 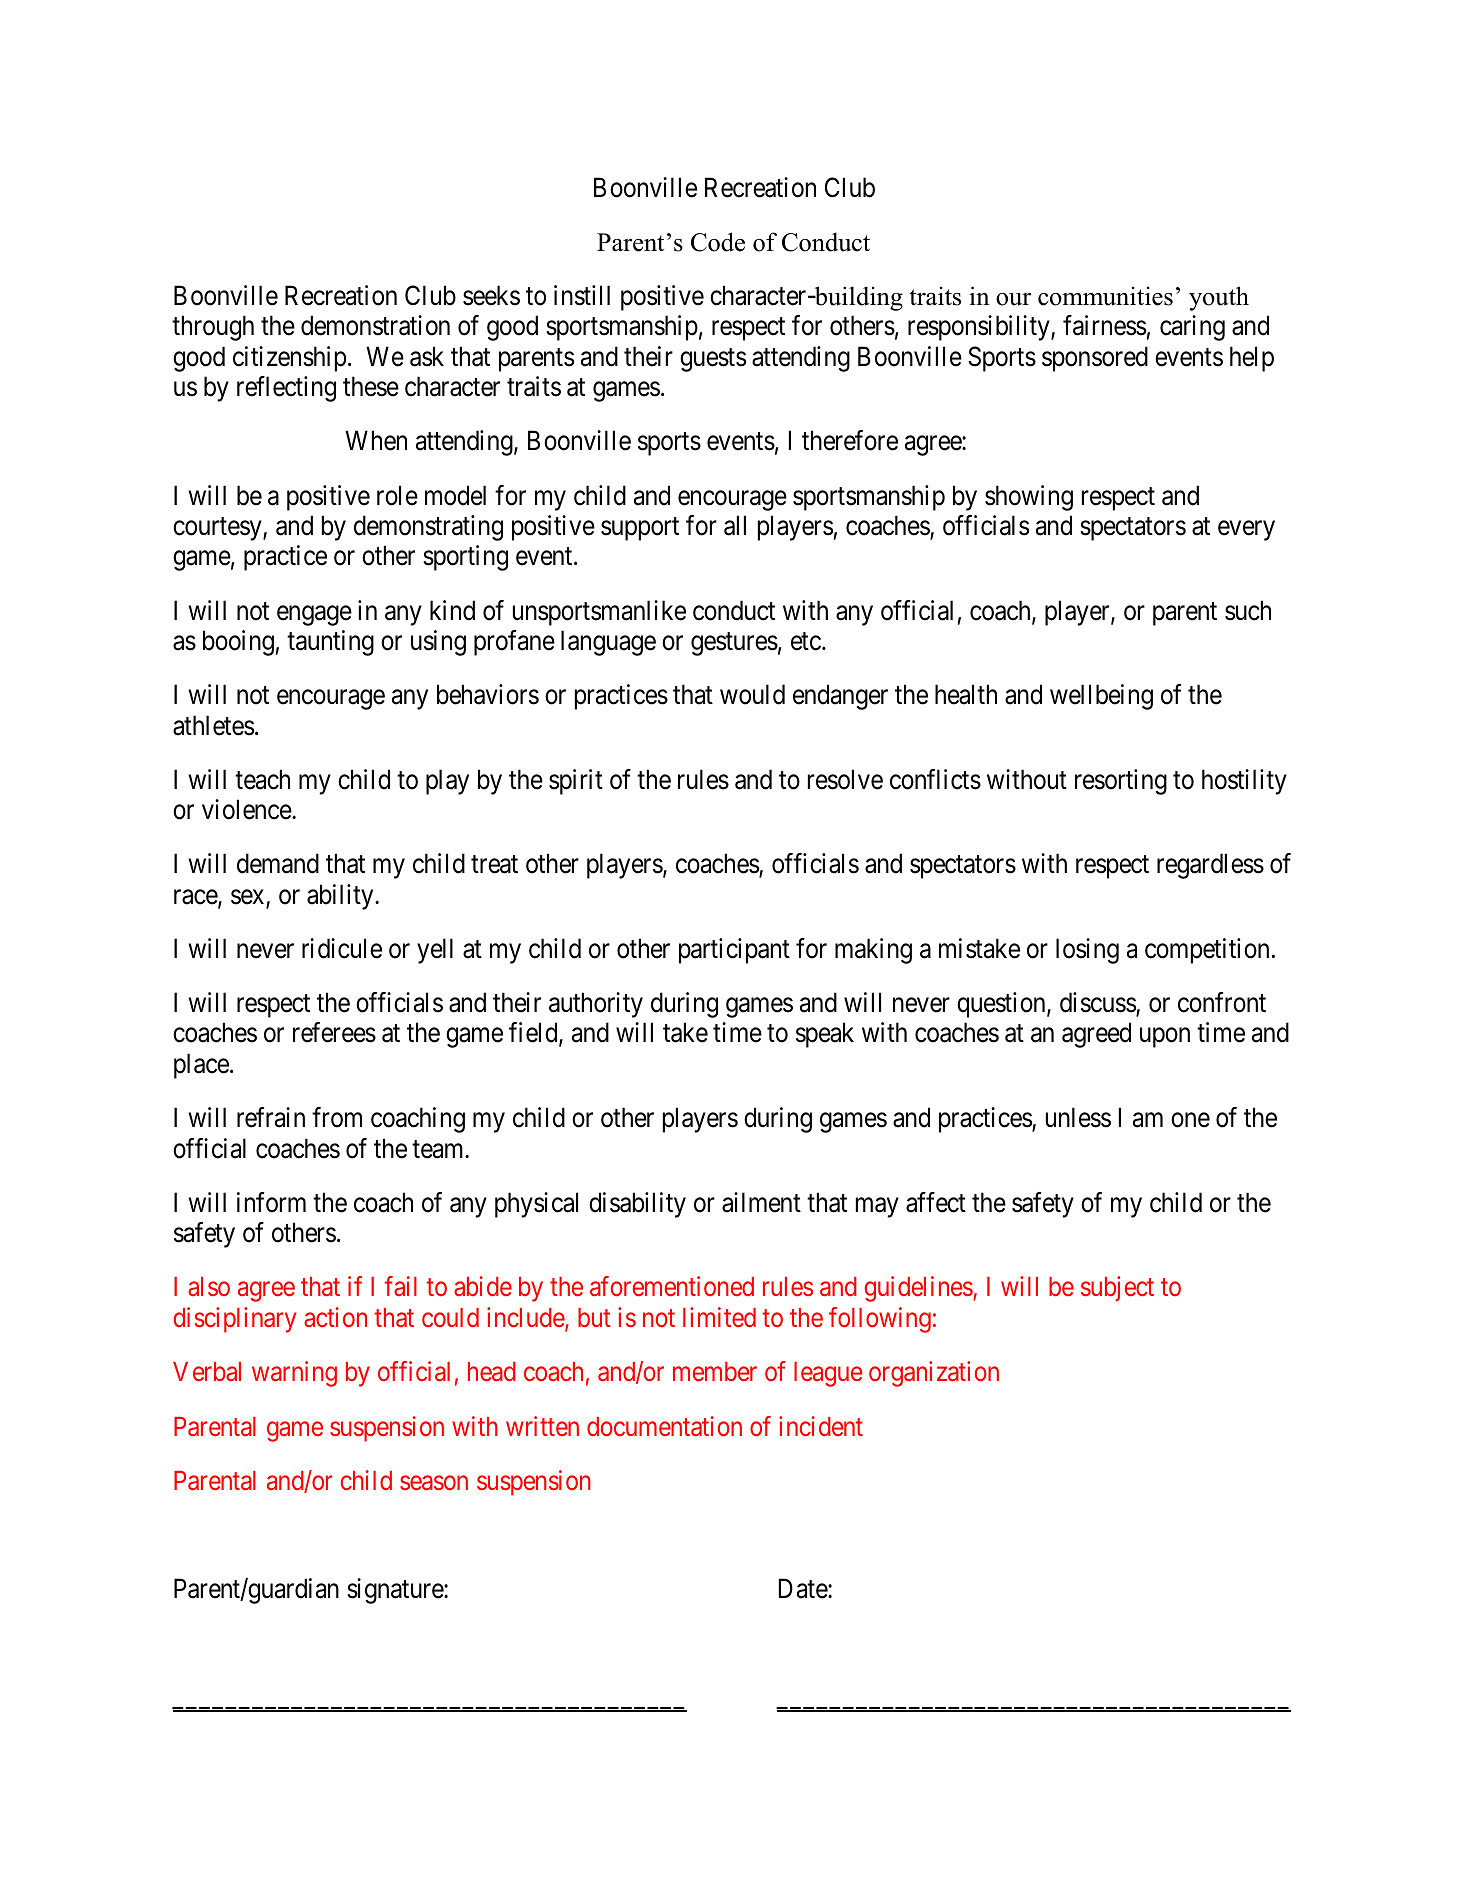 What do you see at coordinates (334, 1032) in the screenshot?
I see `referees` at bounding box center [334, 1032].
